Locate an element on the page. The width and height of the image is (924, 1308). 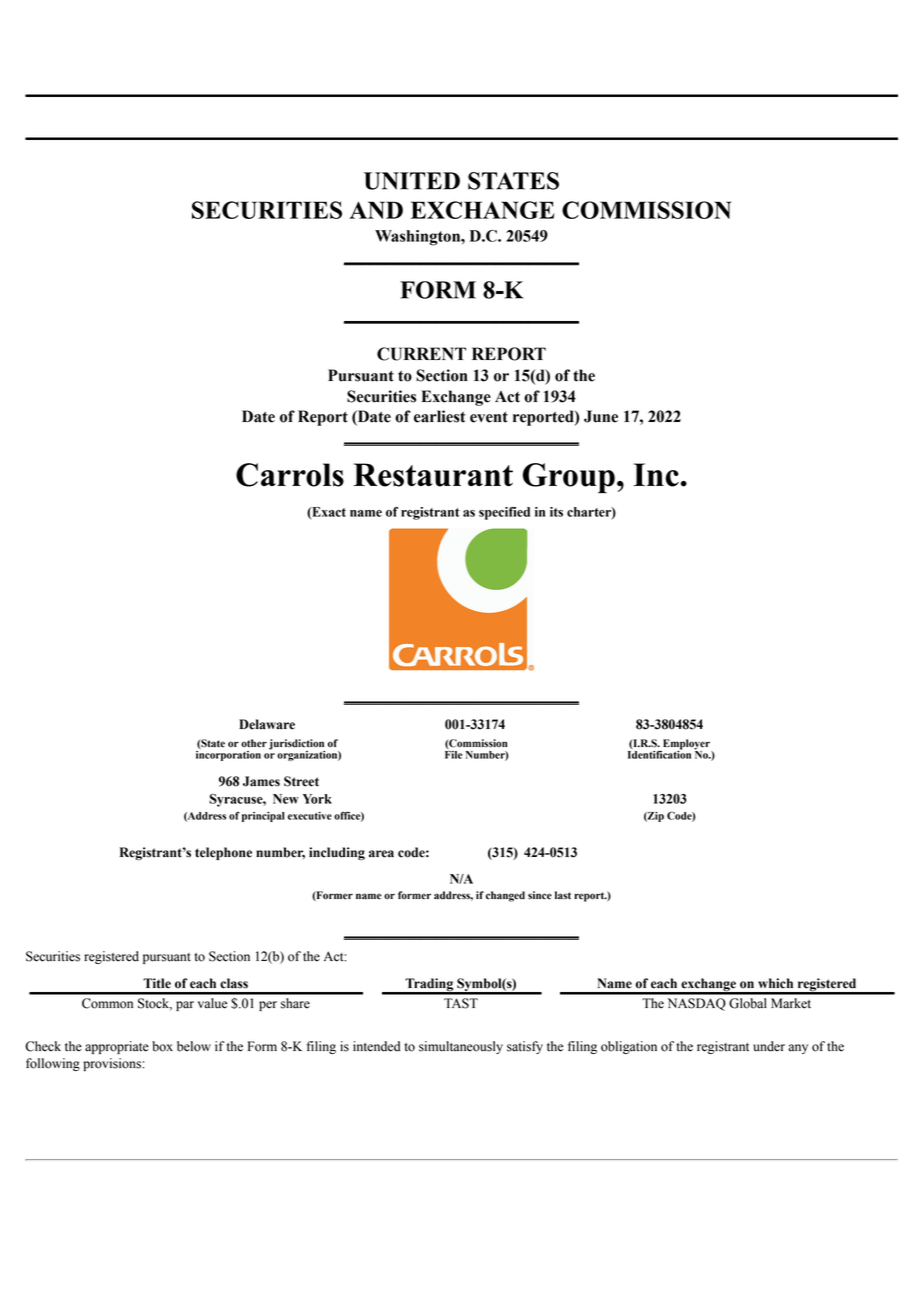
specified is located at coordinates (504, 513).
